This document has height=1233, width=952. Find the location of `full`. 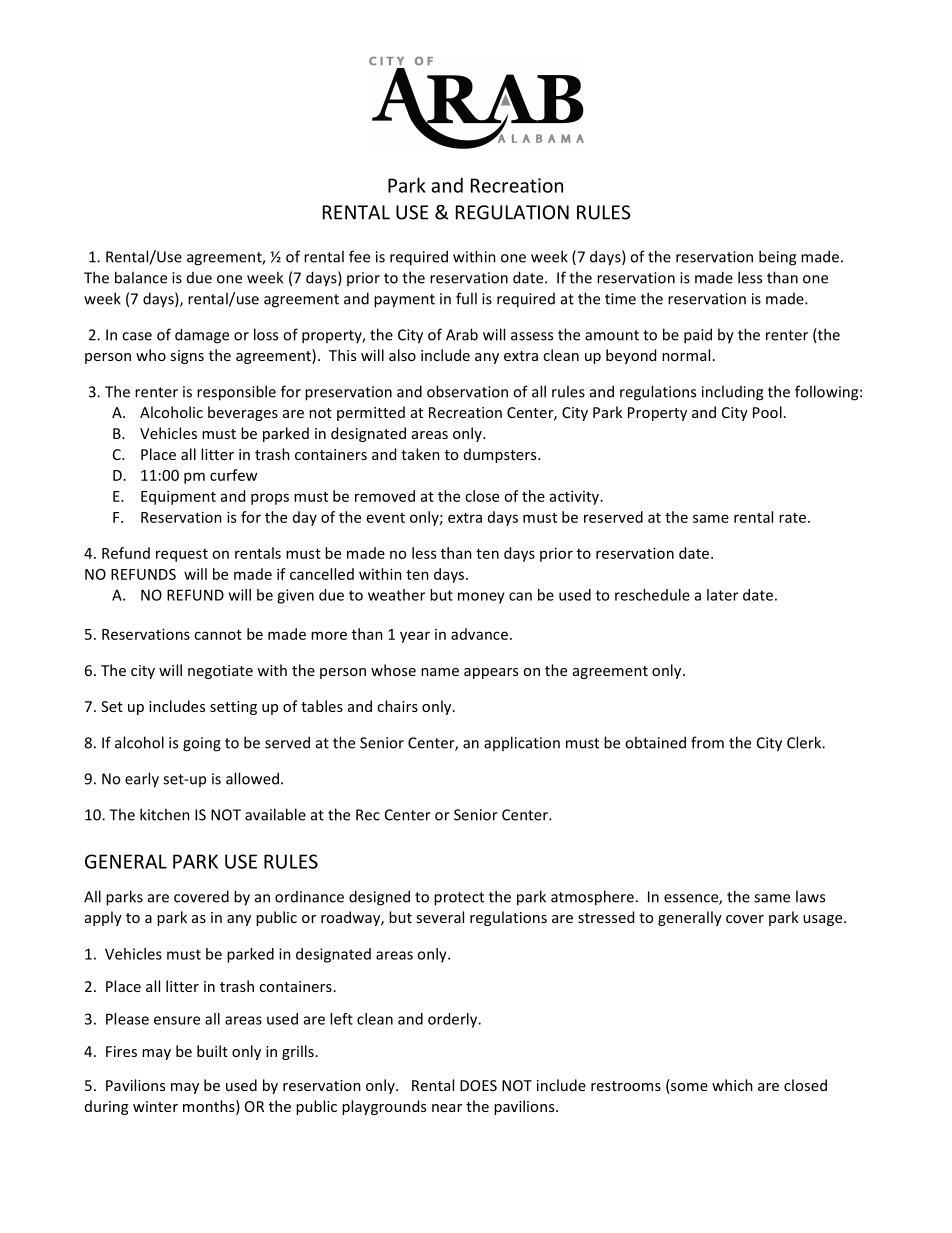

full is located at coordinates (466, 298).
